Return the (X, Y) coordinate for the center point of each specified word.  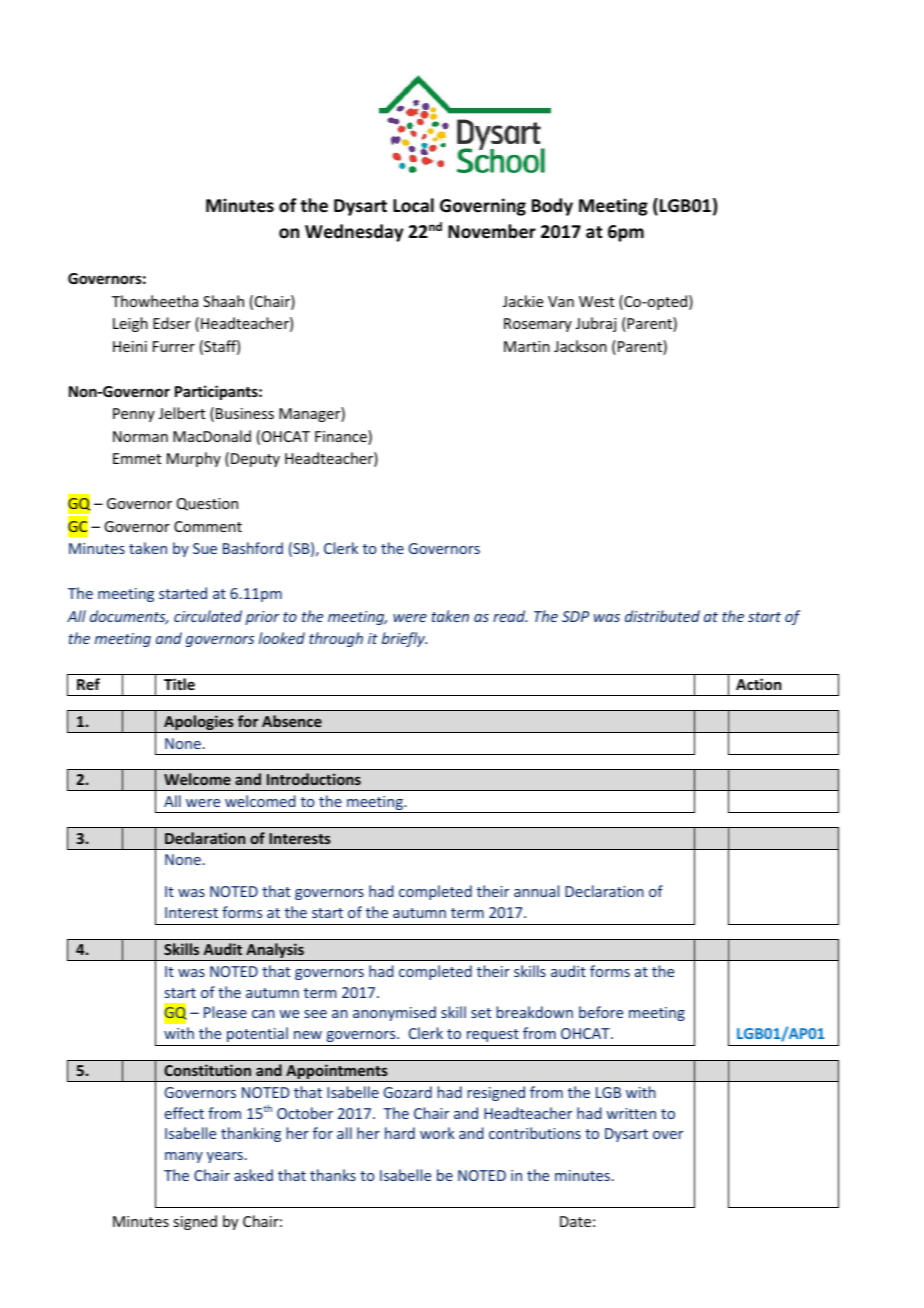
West (596, 301)
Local (413, 205)
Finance (342, 437)
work (437, 1133)
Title (179, 684)
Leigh (130, 324)
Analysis (275, 952)
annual (536, 891)
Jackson (580, 346)
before (601, 1012)
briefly (404, 639)
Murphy (194, 459)
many (184, 1157)
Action (758, 684)
